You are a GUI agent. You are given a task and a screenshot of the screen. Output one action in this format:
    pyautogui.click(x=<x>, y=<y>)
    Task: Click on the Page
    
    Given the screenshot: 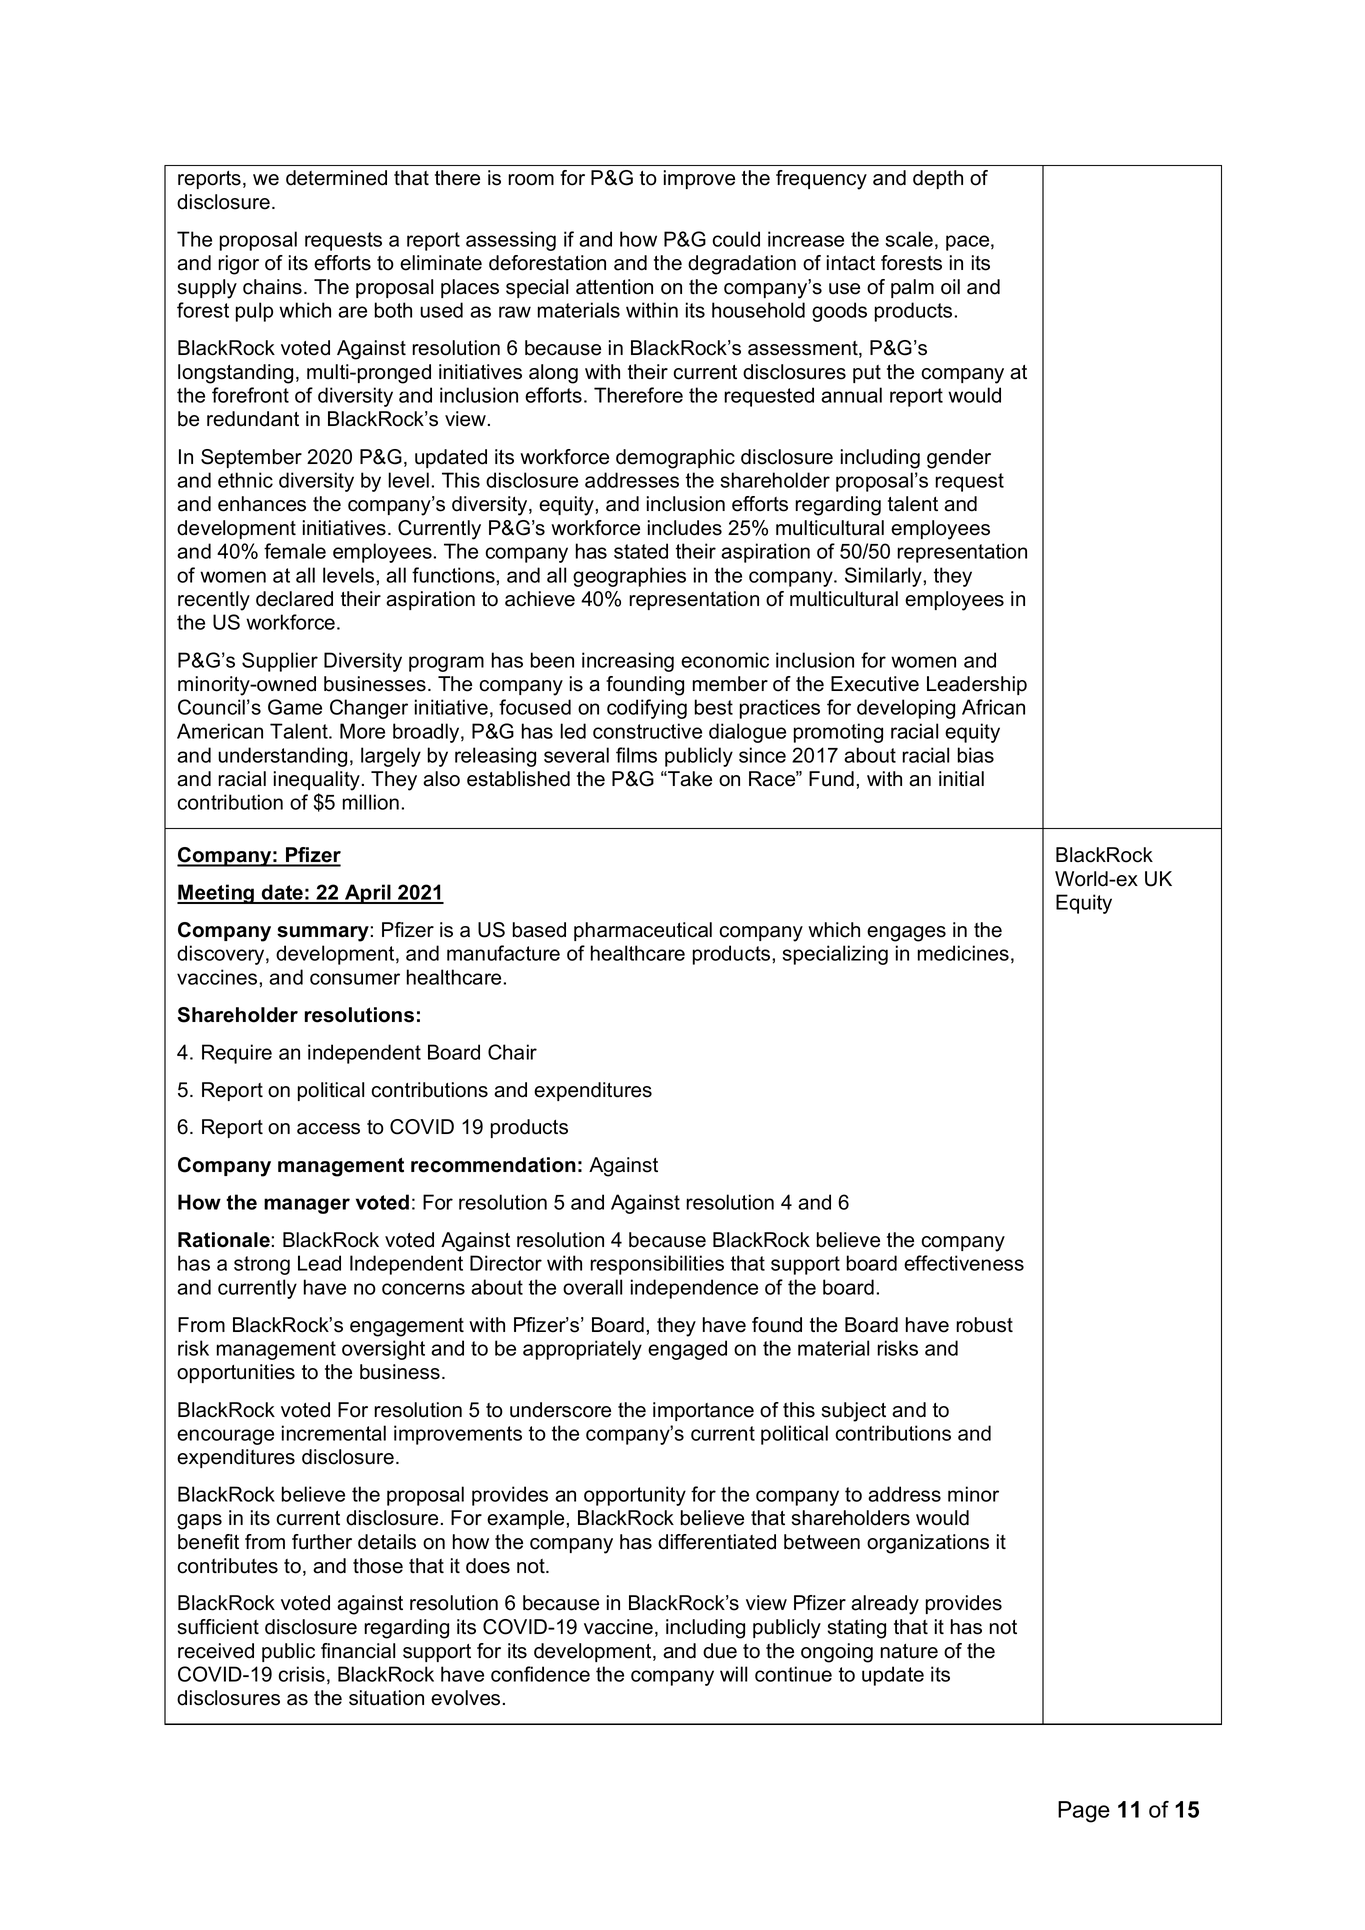 What is the action you would take?
    pyautogui.click(x=1084, y=1812)
